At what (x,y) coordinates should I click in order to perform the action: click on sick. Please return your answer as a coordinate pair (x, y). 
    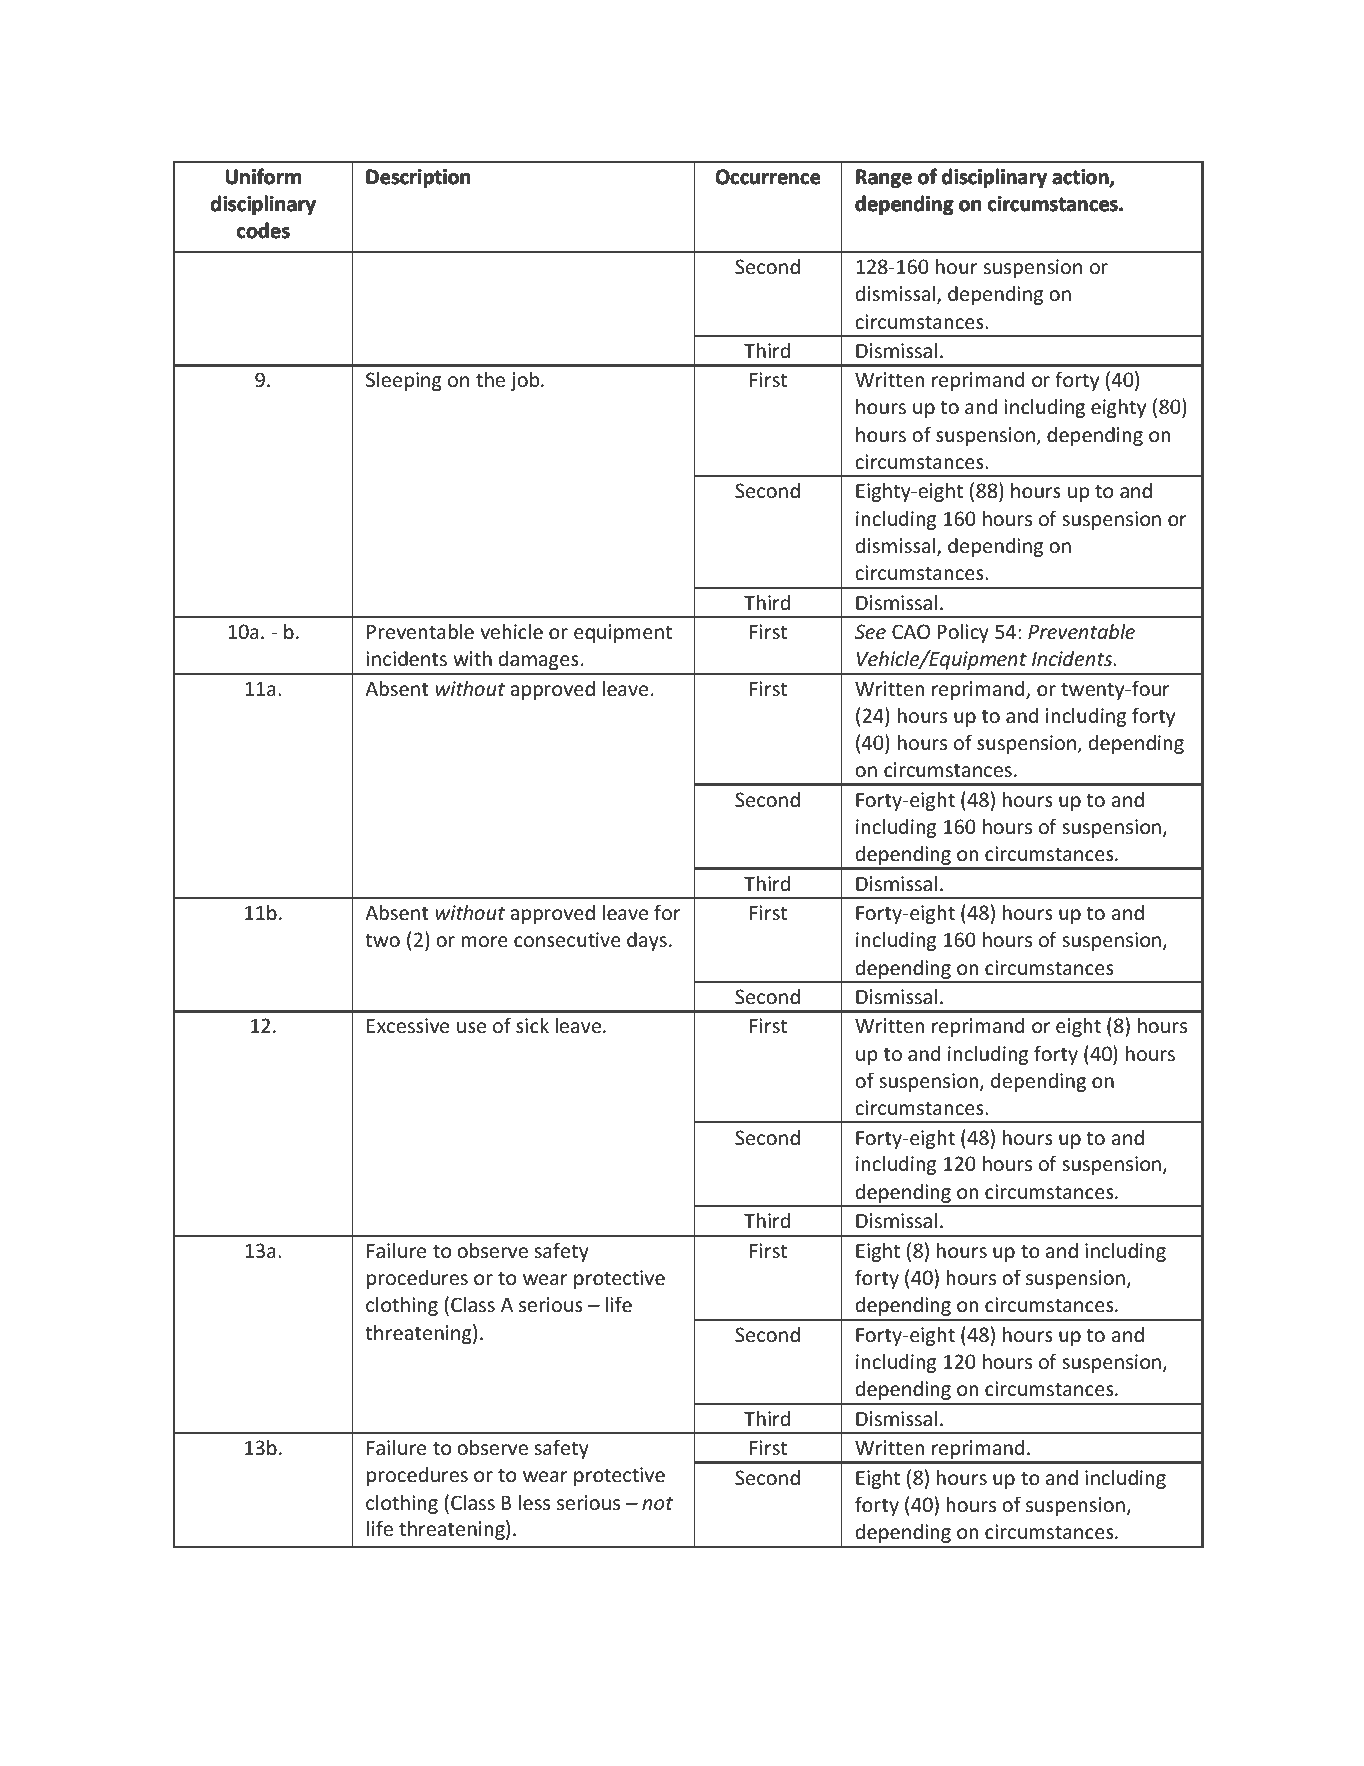
    Looking at the image, I should click on (532, 1025).
